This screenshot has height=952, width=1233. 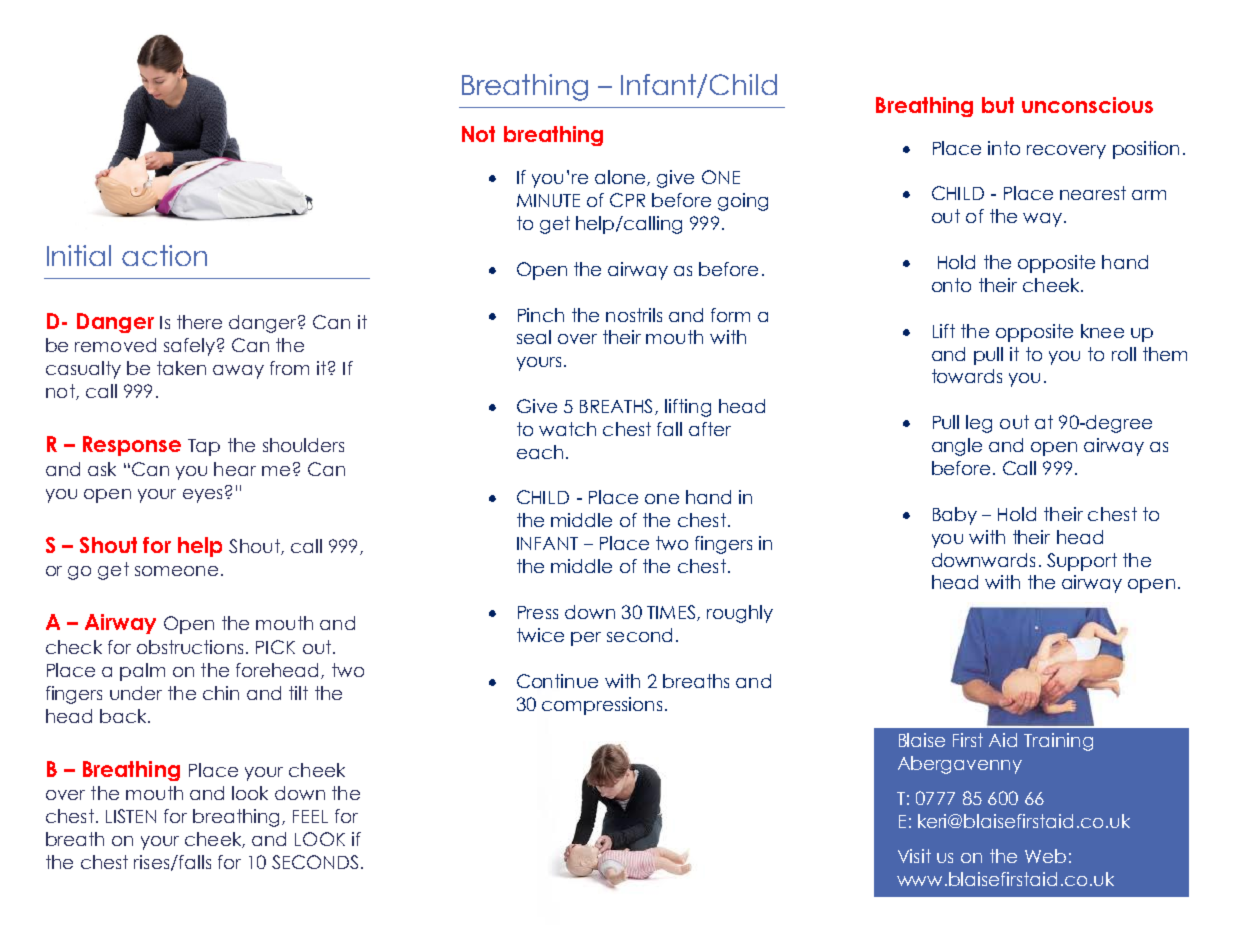 What do you see at coordinates (176, 571) in the screenshot?
I see `someone` at bounding box center [176, 571].
